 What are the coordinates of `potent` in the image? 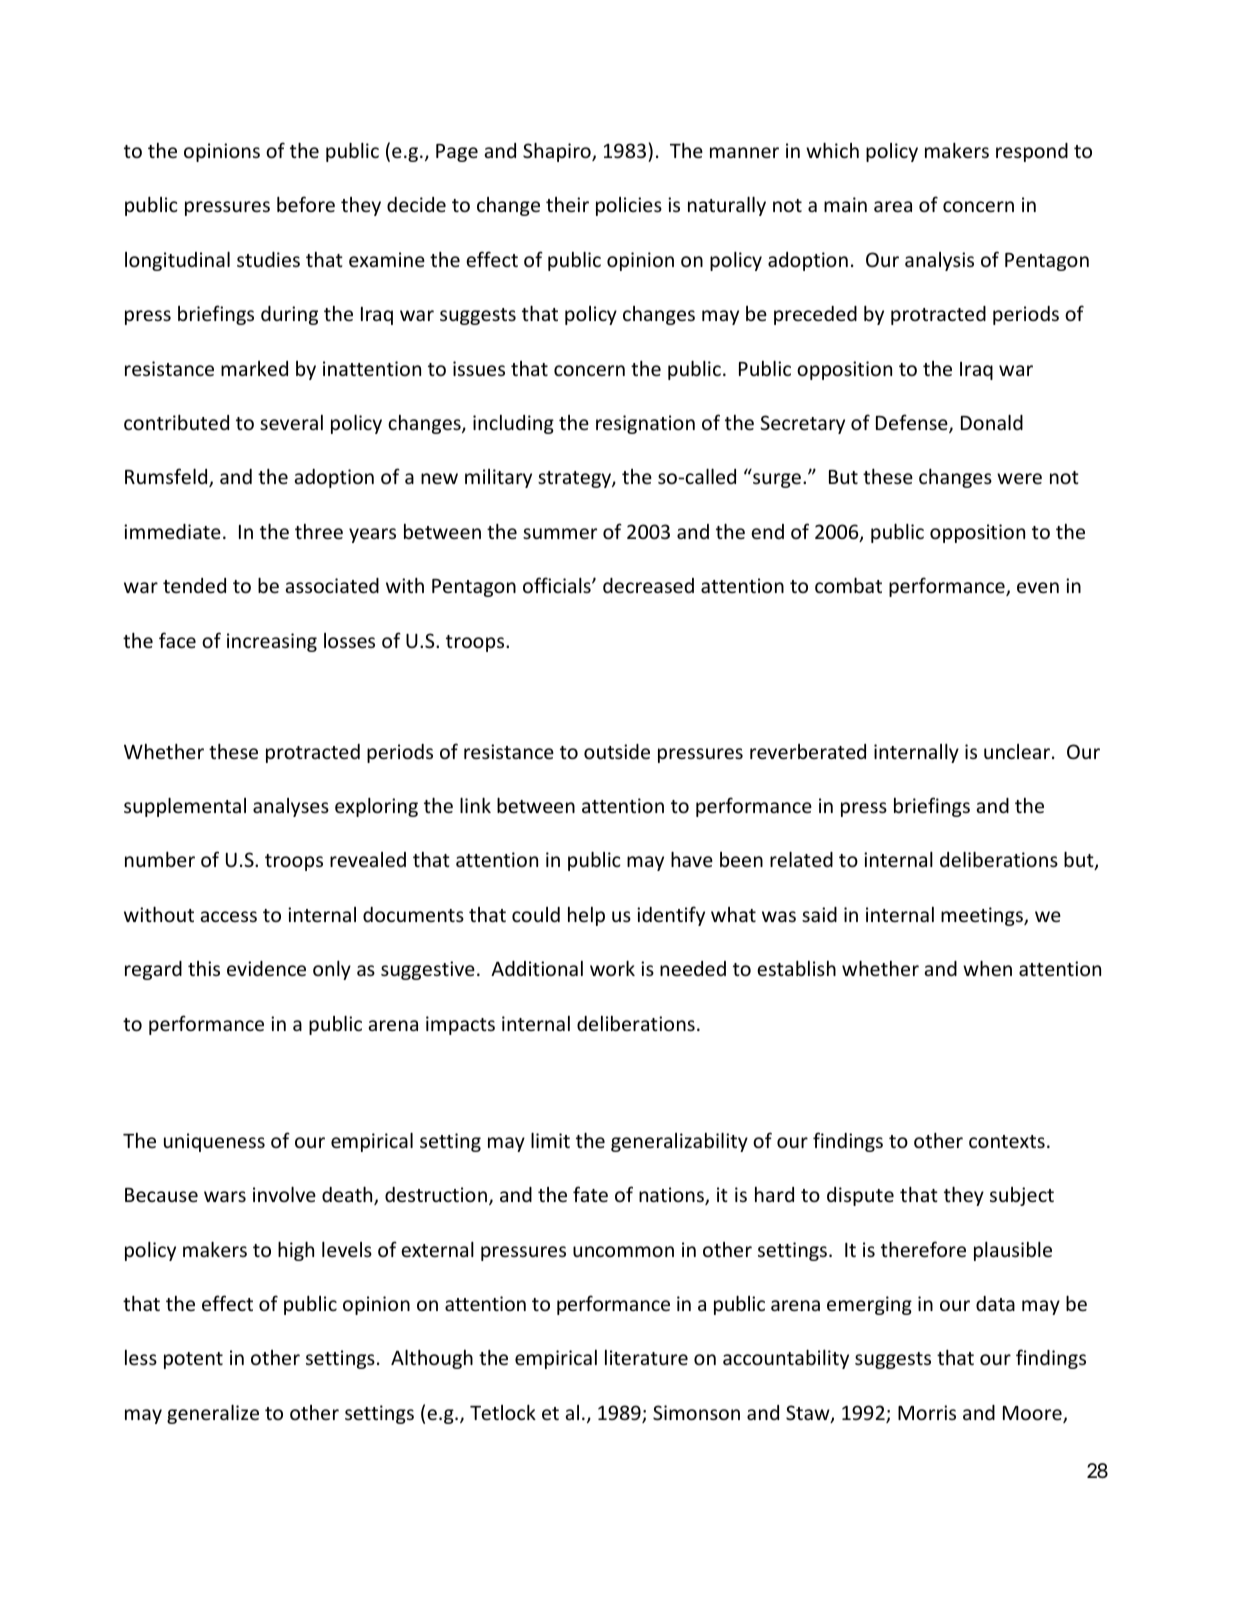 It's located at (193, 1360).
